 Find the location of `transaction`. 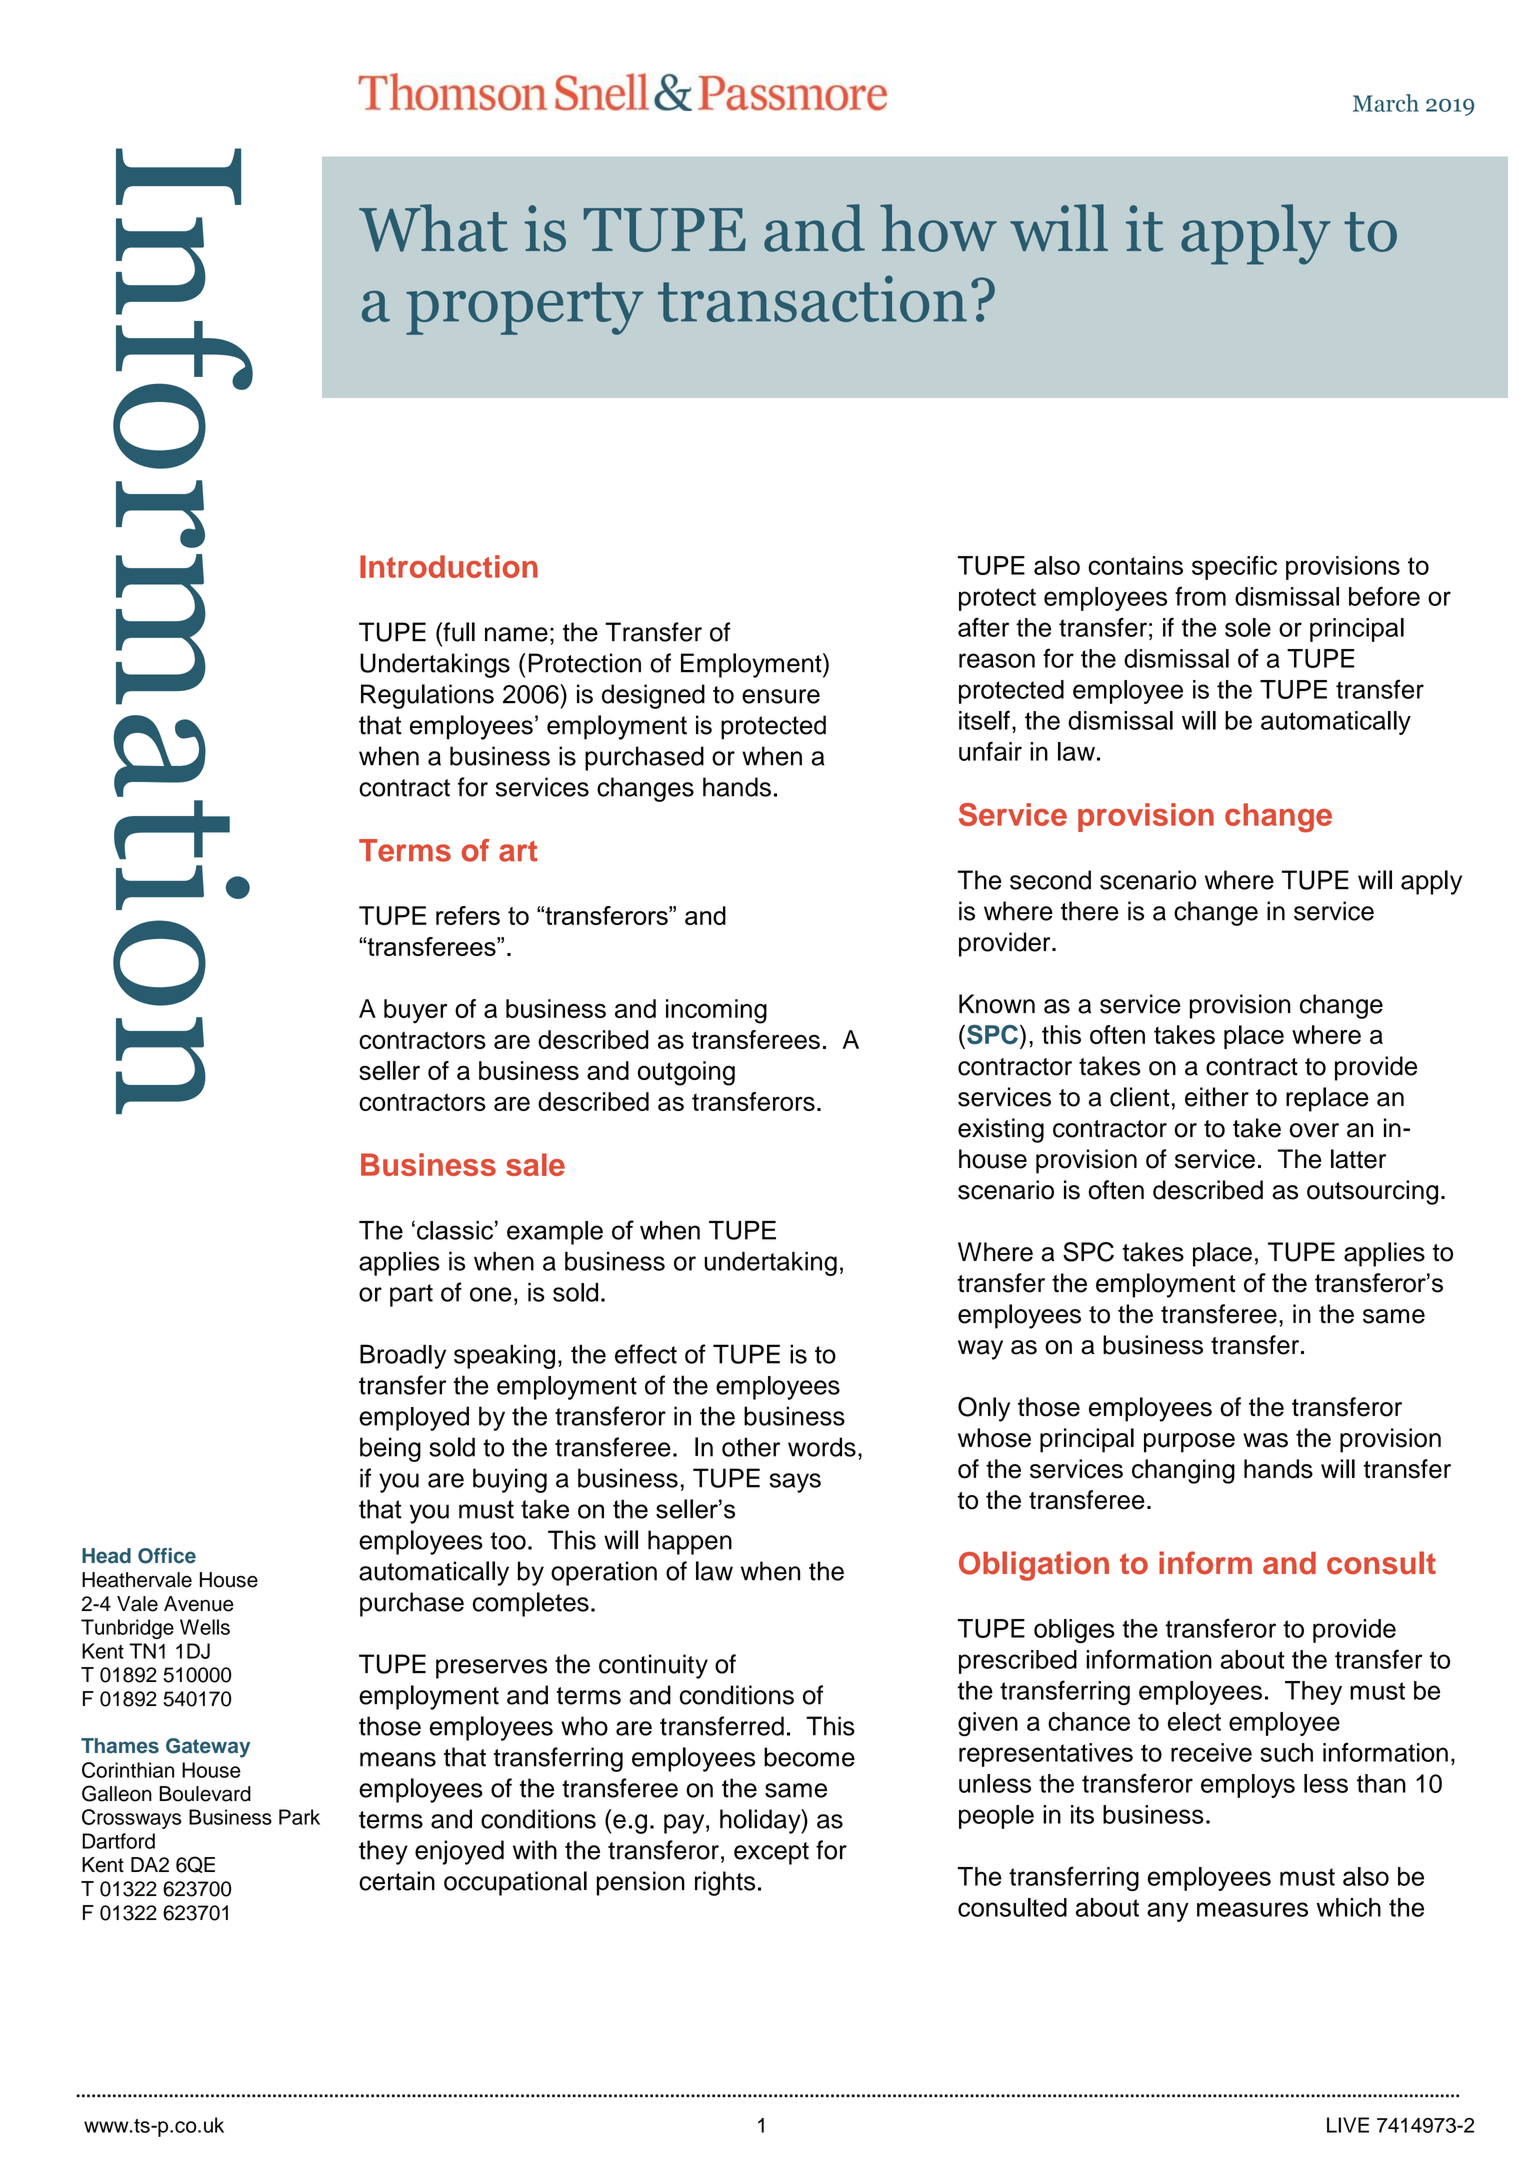

transaction is located at coordinates (812, 298).
